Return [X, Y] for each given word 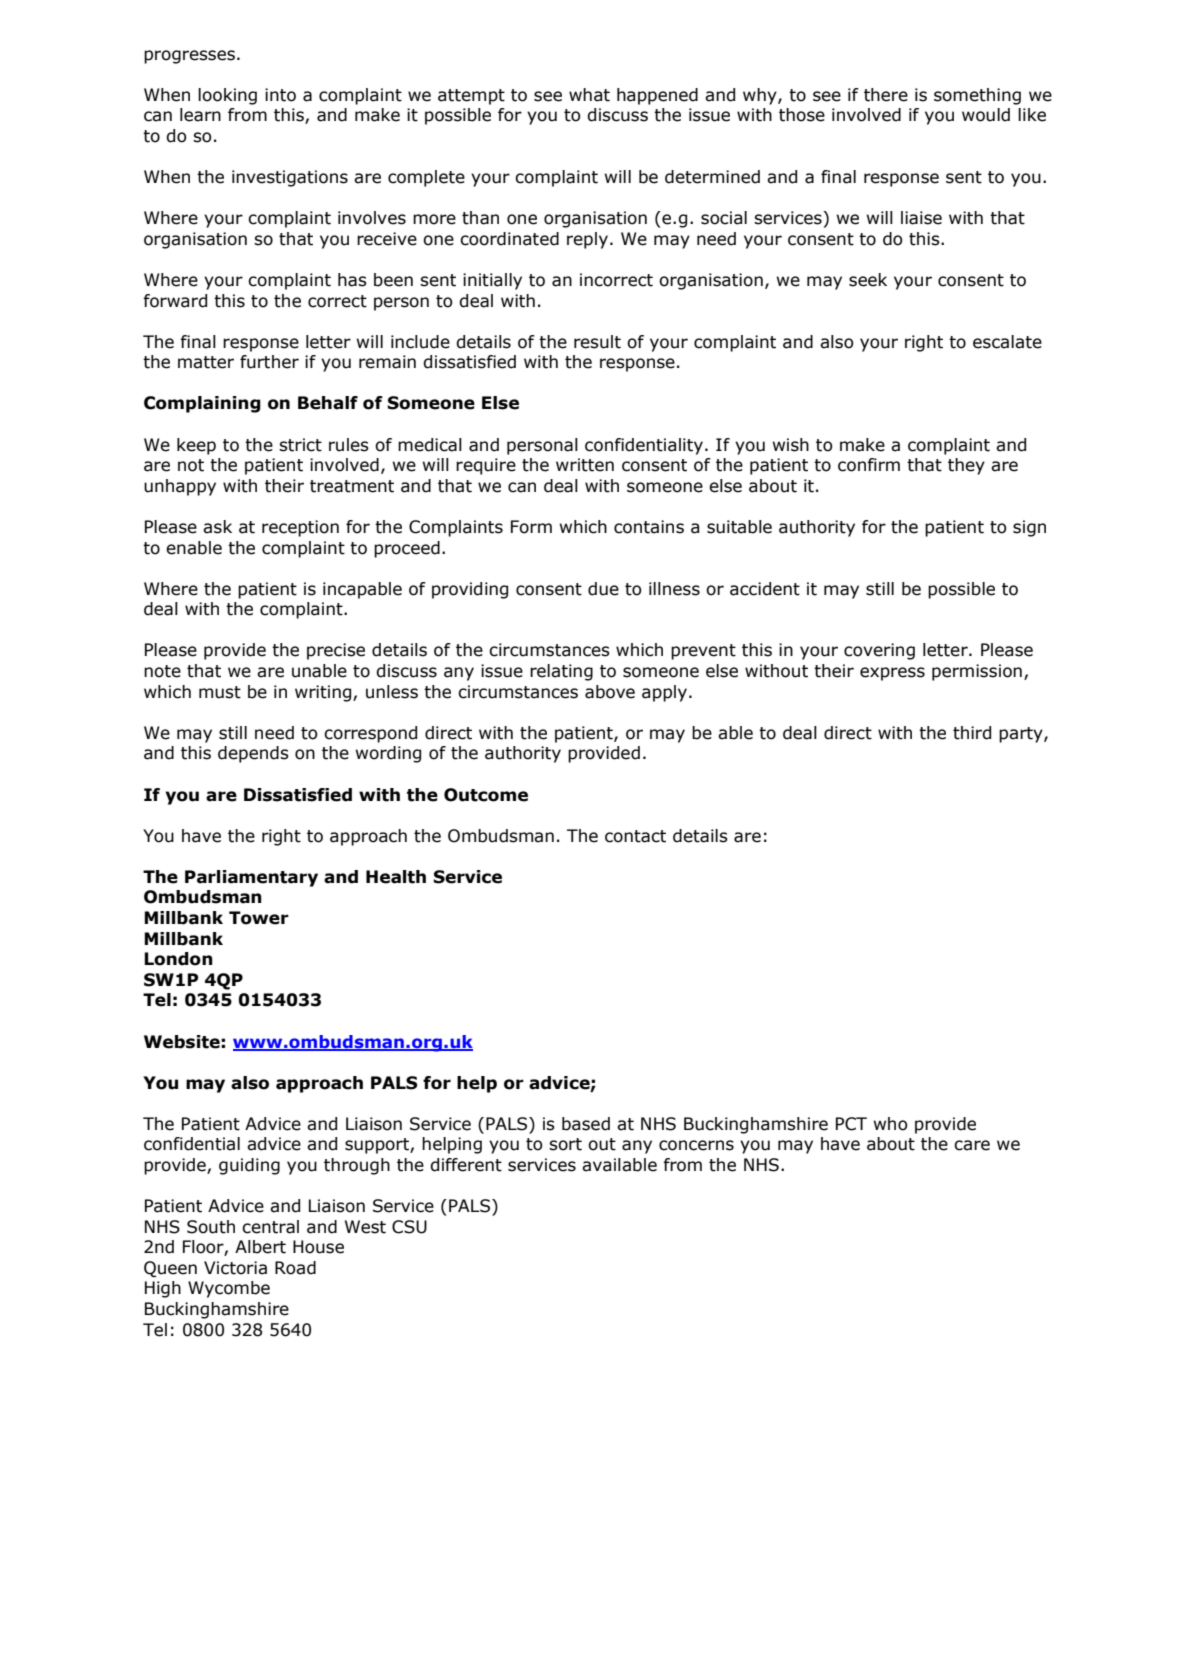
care [972, 1145]
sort [565, 1144]
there [886, 95]
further [269, 362]
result [597, 342]
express [892, 674]
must [220, 692]
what [589, 95]
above [610, 692]
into [280, 95]
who [890, 1124]
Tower [259, 918]
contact [635, 836]
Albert [260, 1247]
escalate [1007, 342]
